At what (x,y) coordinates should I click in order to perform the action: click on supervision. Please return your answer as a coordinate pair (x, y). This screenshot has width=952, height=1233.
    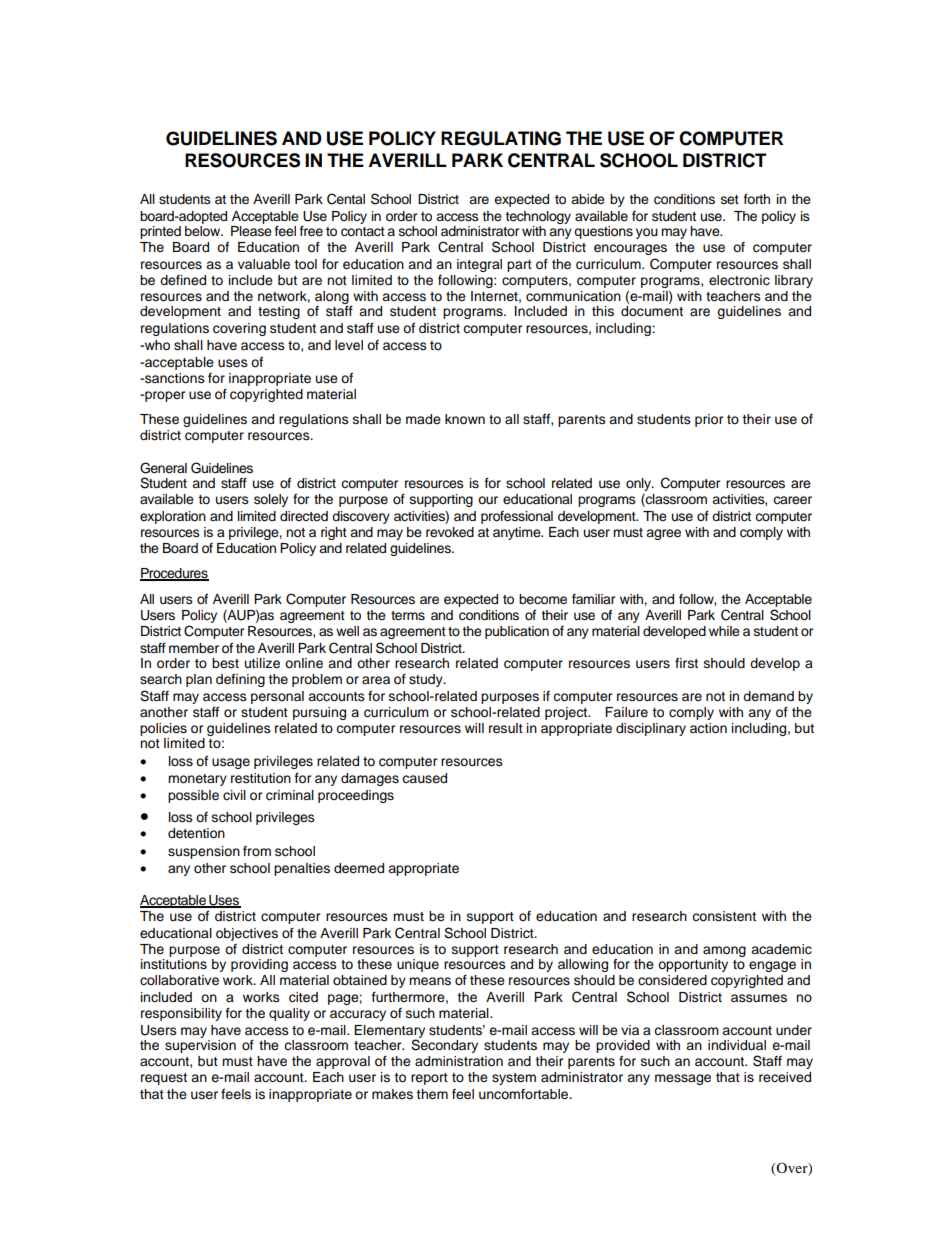
    Looking at the image, I should click on (200, 1045).
